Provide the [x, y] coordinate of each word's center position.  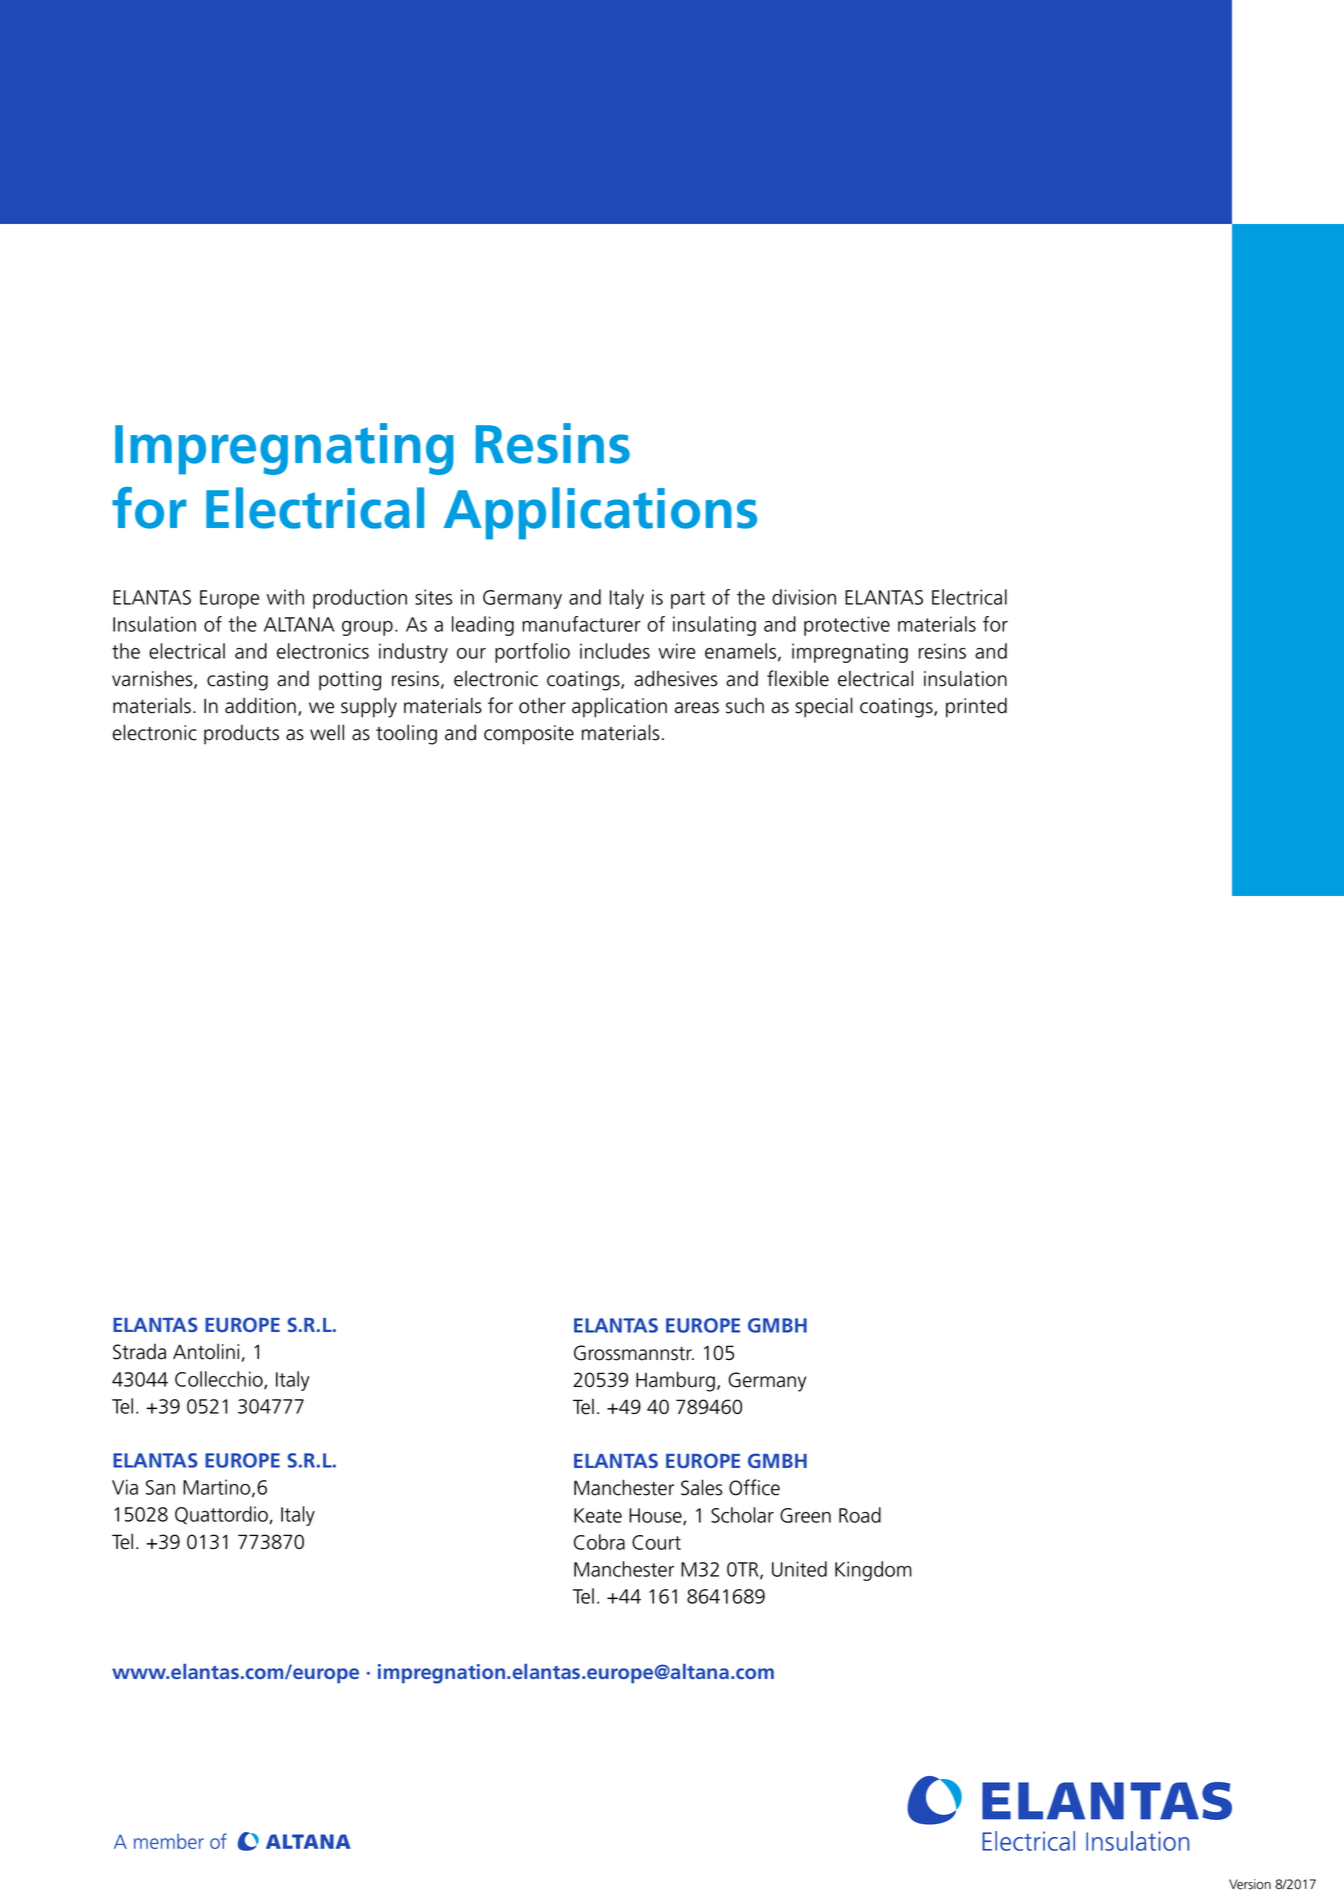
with [285, 597]
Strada [139, 1351]
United [799, 1569]
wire [676, 651]
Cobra [599, 1542]
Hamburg [675, 1381]
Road [860, 1515]
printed [976, 707]
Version [1250, 1884]
